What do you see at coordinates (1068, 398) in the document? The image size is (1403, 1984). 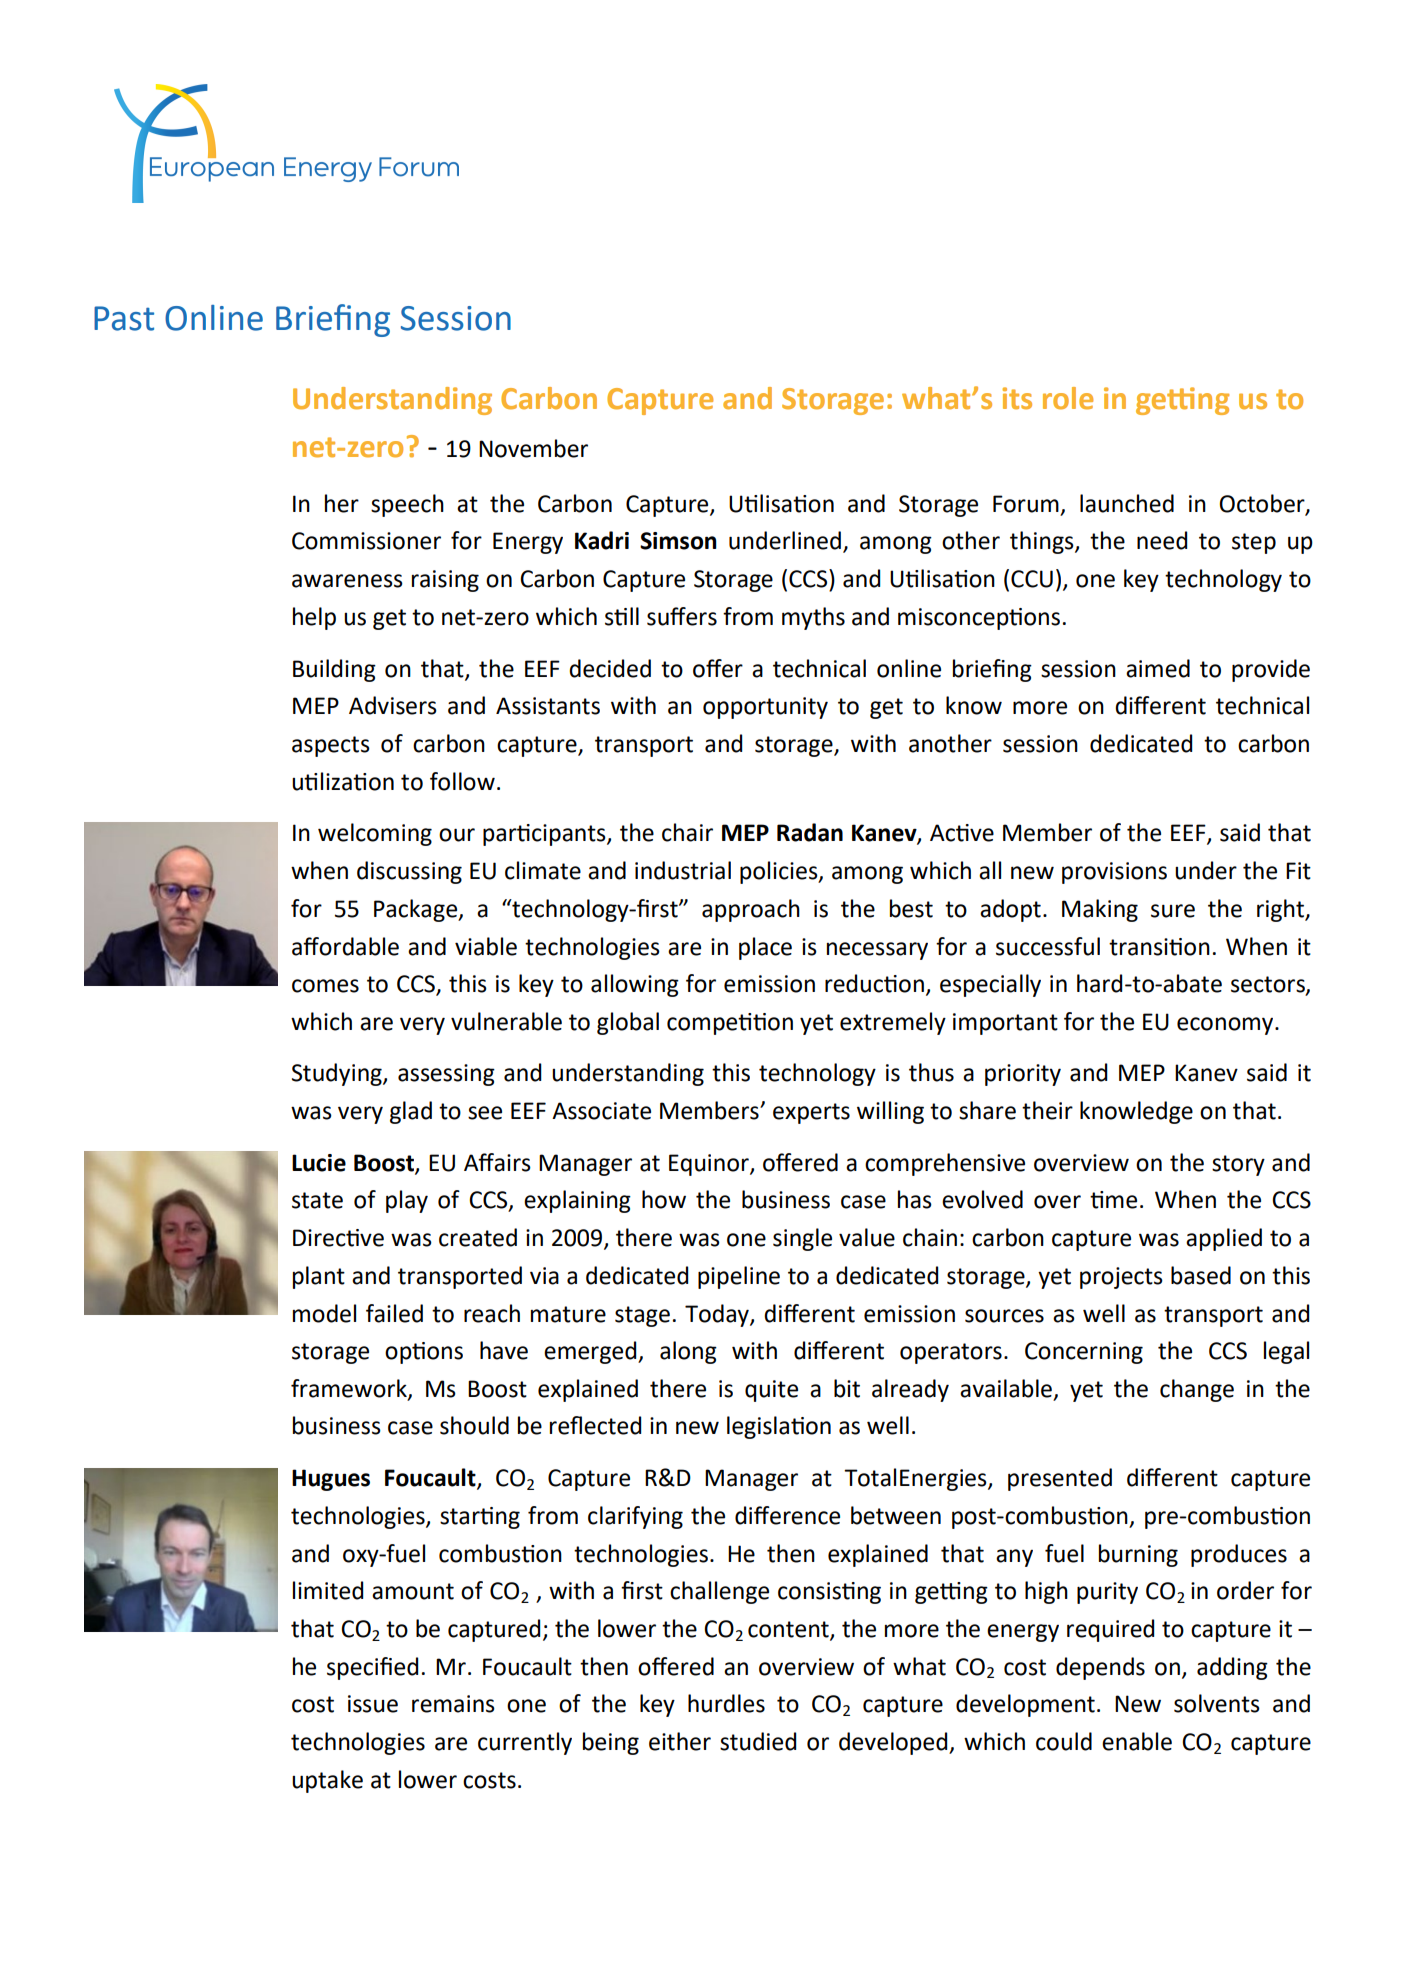 I see `role` at bounding box center [1068, 398].
